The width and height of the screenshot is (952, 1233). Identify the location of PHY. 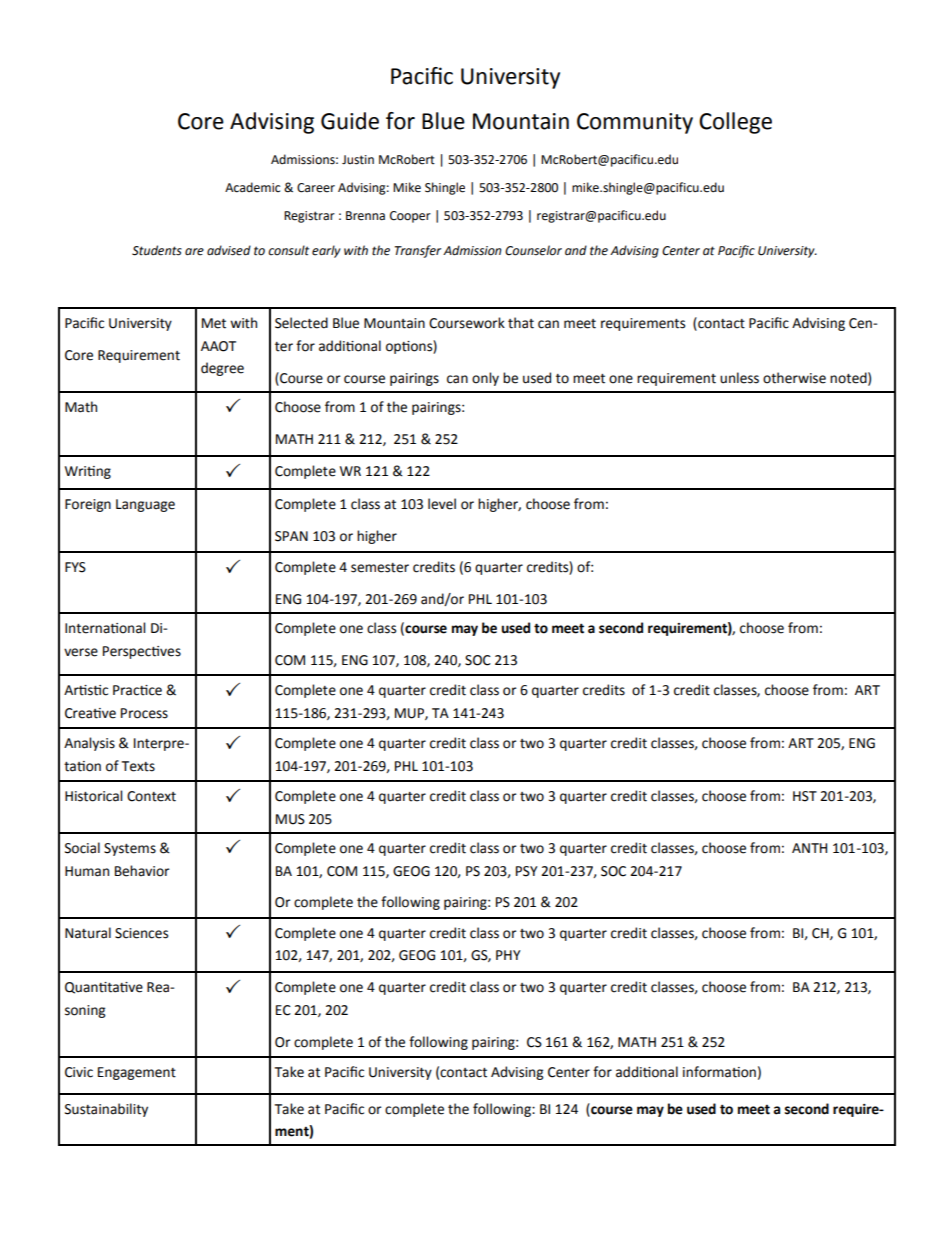
(508, 955).
